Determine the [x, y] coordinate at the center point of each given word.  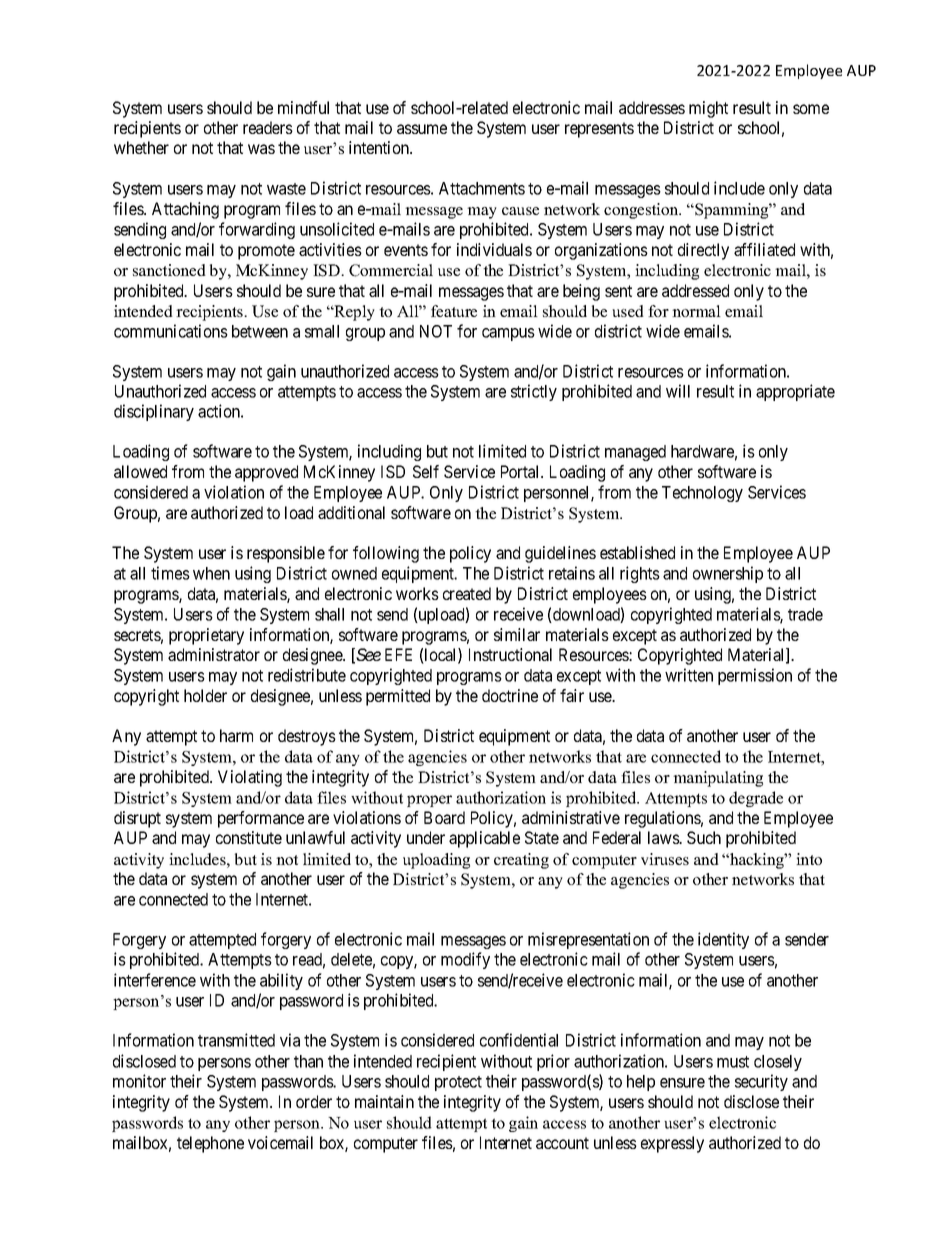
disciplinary [154, 412]
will [678, 391]
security [761, 1082]
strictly [534, 392]
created [467, 593]
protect [458, 1083]
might [708, 109]
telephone [210, 1144]
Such [704, 837]
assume [422, 129]
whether [141, 147]
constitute [249, 837]
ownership [728, 574]
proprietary [206, 636]
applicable [484, 839]
